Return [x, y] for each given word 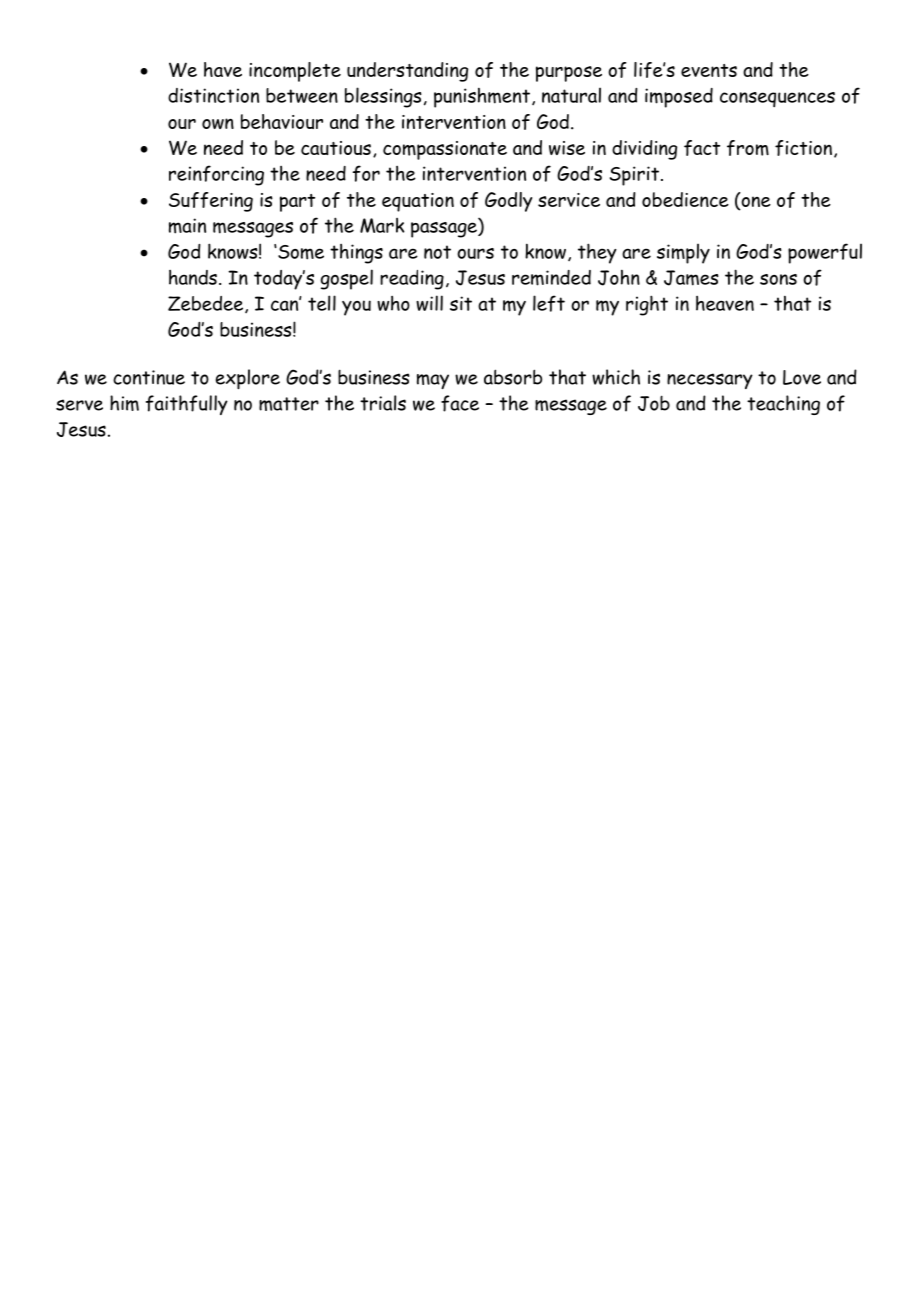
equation [418, 202]
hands [193, 277]
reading [412, 280]
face [460, 403]
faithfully [187, 405]
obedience [685, 199]
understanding [407, 72]
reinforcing [216, 175]
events [709, 70]
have [223, 69]
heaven [725, 303]
